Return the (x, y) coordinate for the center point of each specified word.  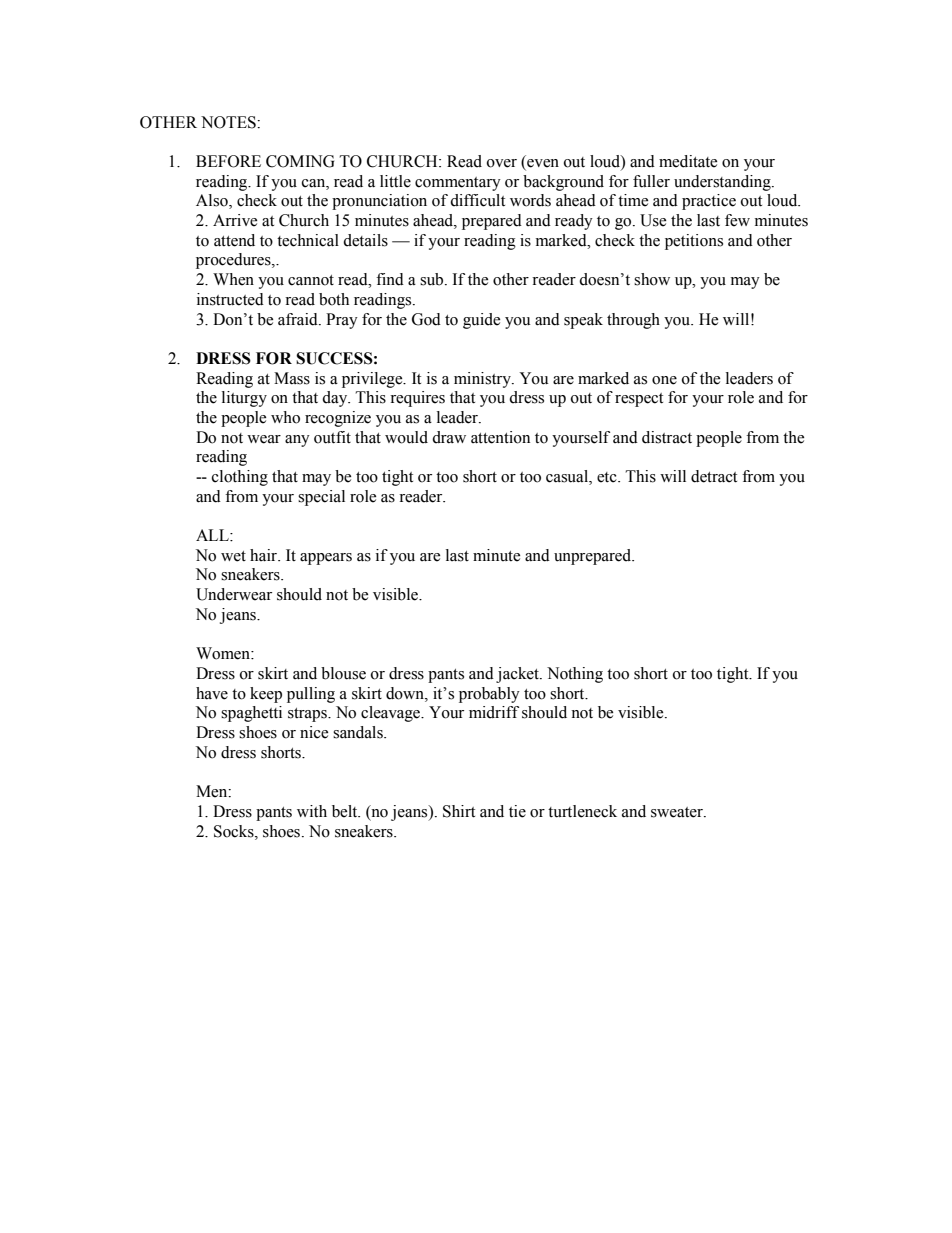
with (312, 811)
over (502, 163)
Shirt (459, 811)
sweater (678, 812)
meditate (688, 161)
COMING (300, 161)
